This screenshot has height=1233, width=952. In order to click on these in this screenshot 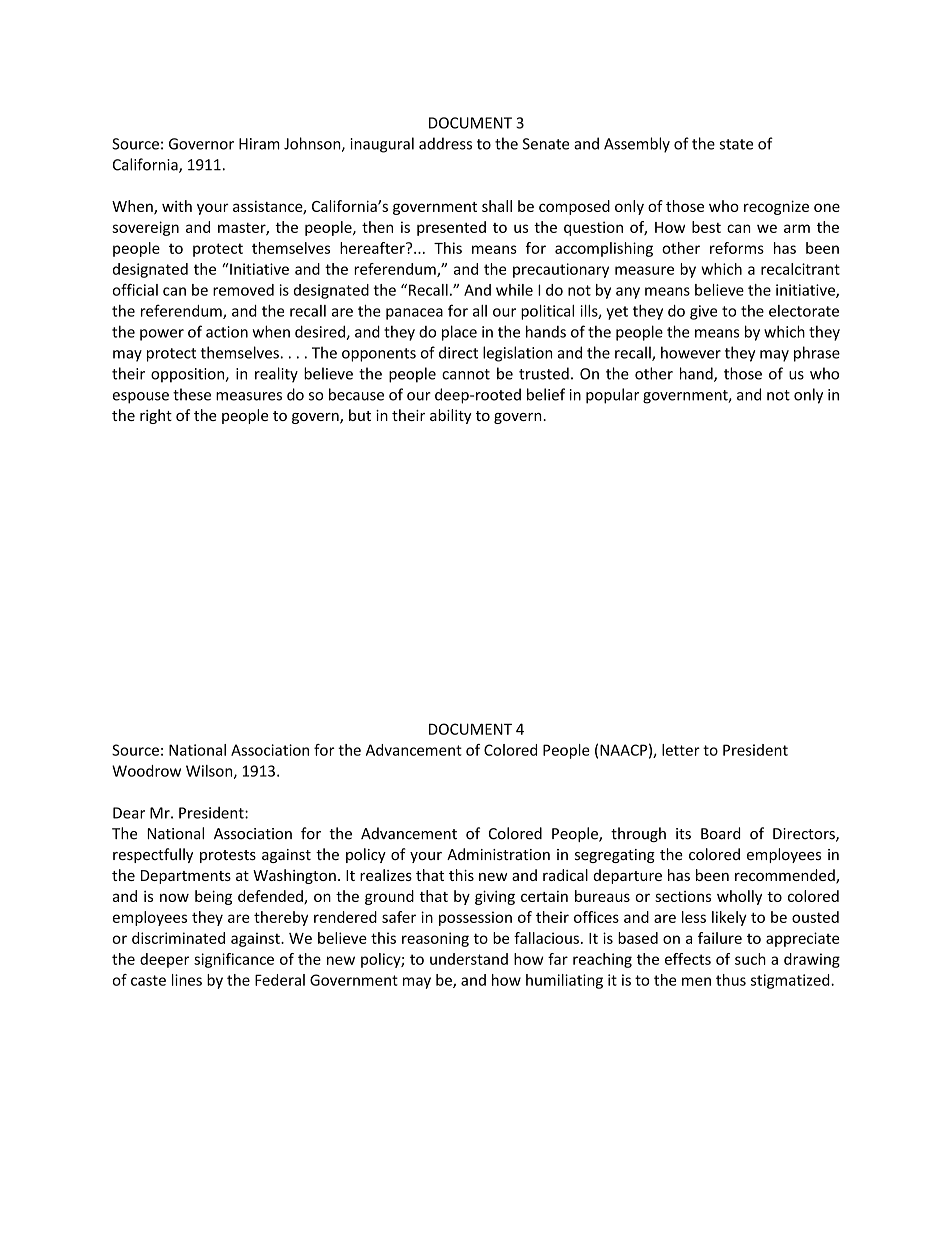, I will do `click(192, 394)`.
